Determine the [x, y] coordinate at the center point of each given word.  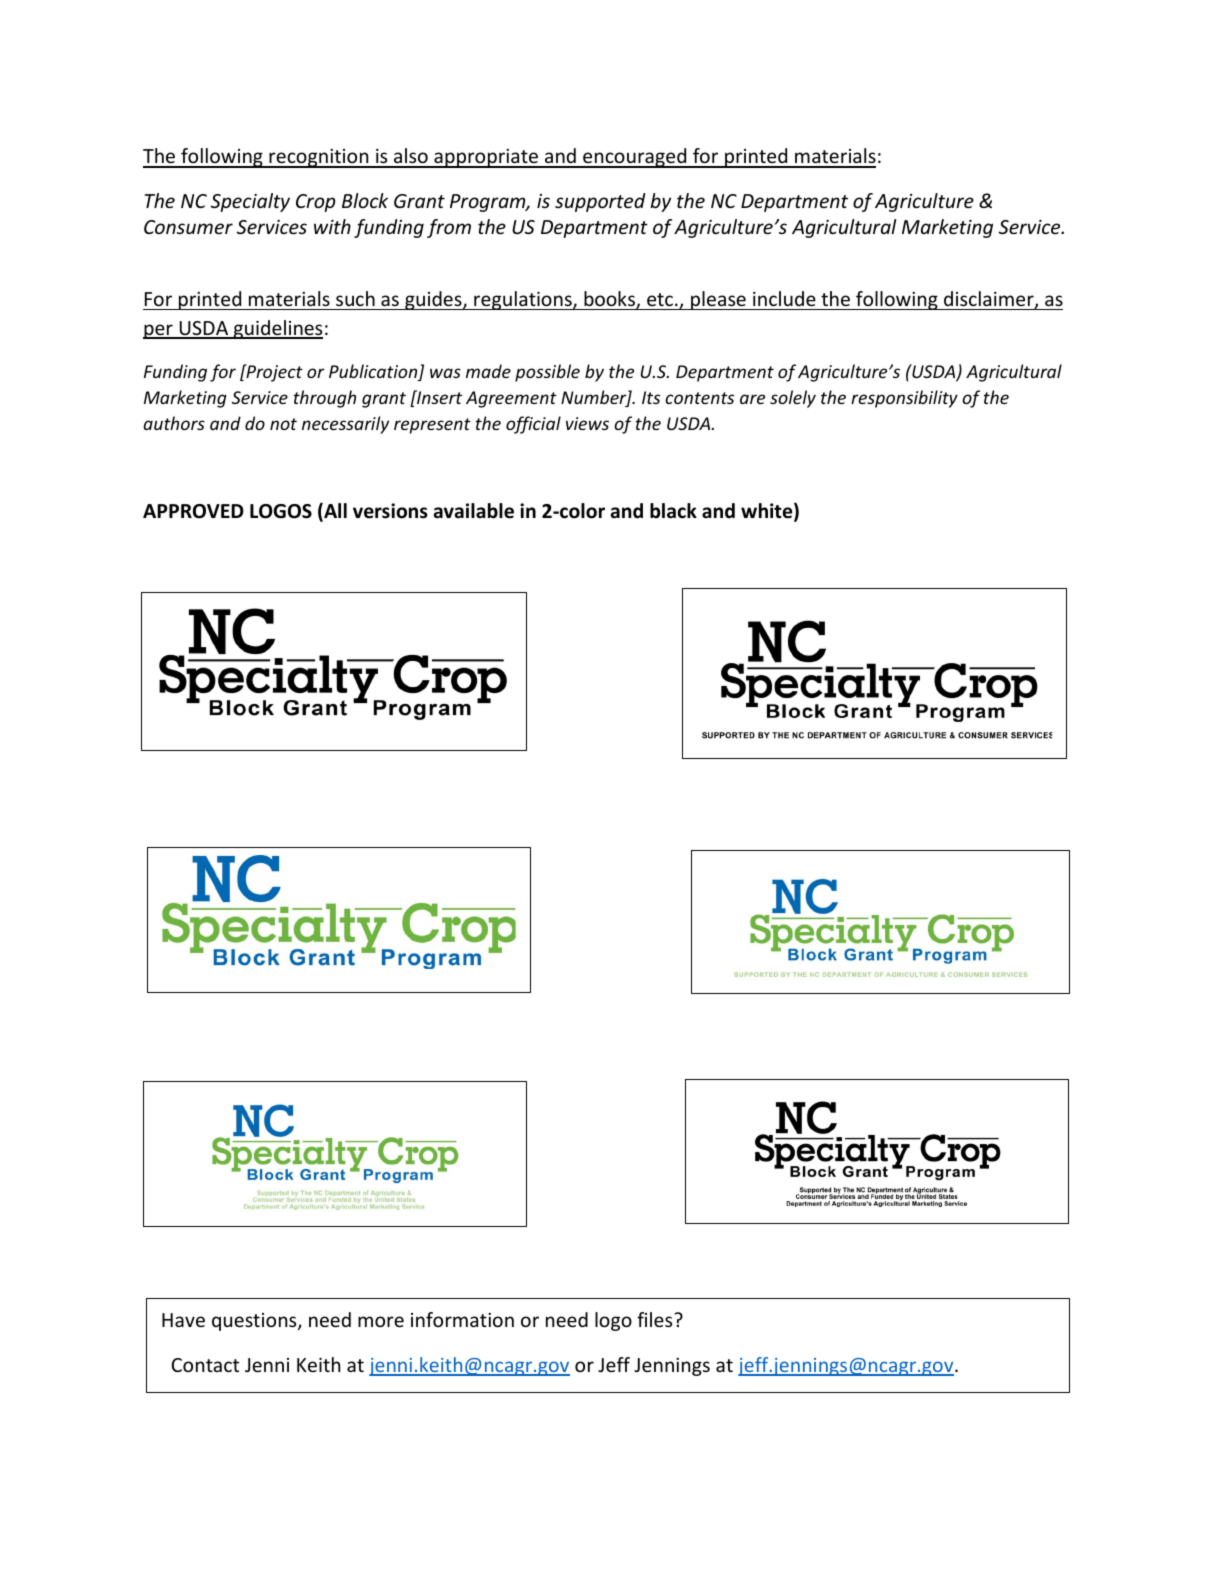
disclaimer [990, 300]
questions [255, 1322]
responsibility [904, 399]
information [462, 1319]
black [673, 511]
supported [600, 202]
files [656, 1319]
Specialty [250, 202]
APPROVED [193, 511]
